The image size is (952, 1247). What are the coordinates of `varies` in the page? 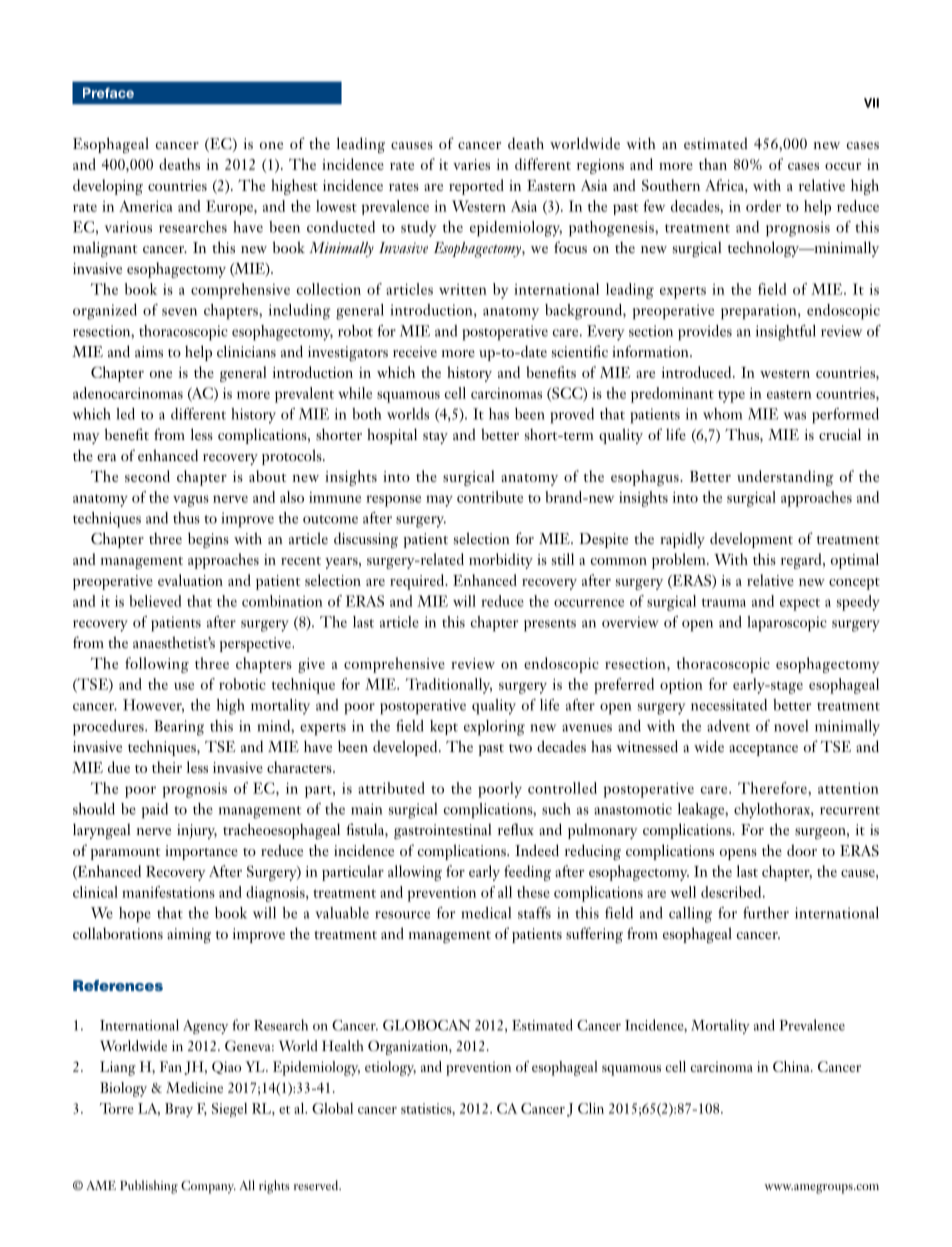 It's located at (471, 164).
